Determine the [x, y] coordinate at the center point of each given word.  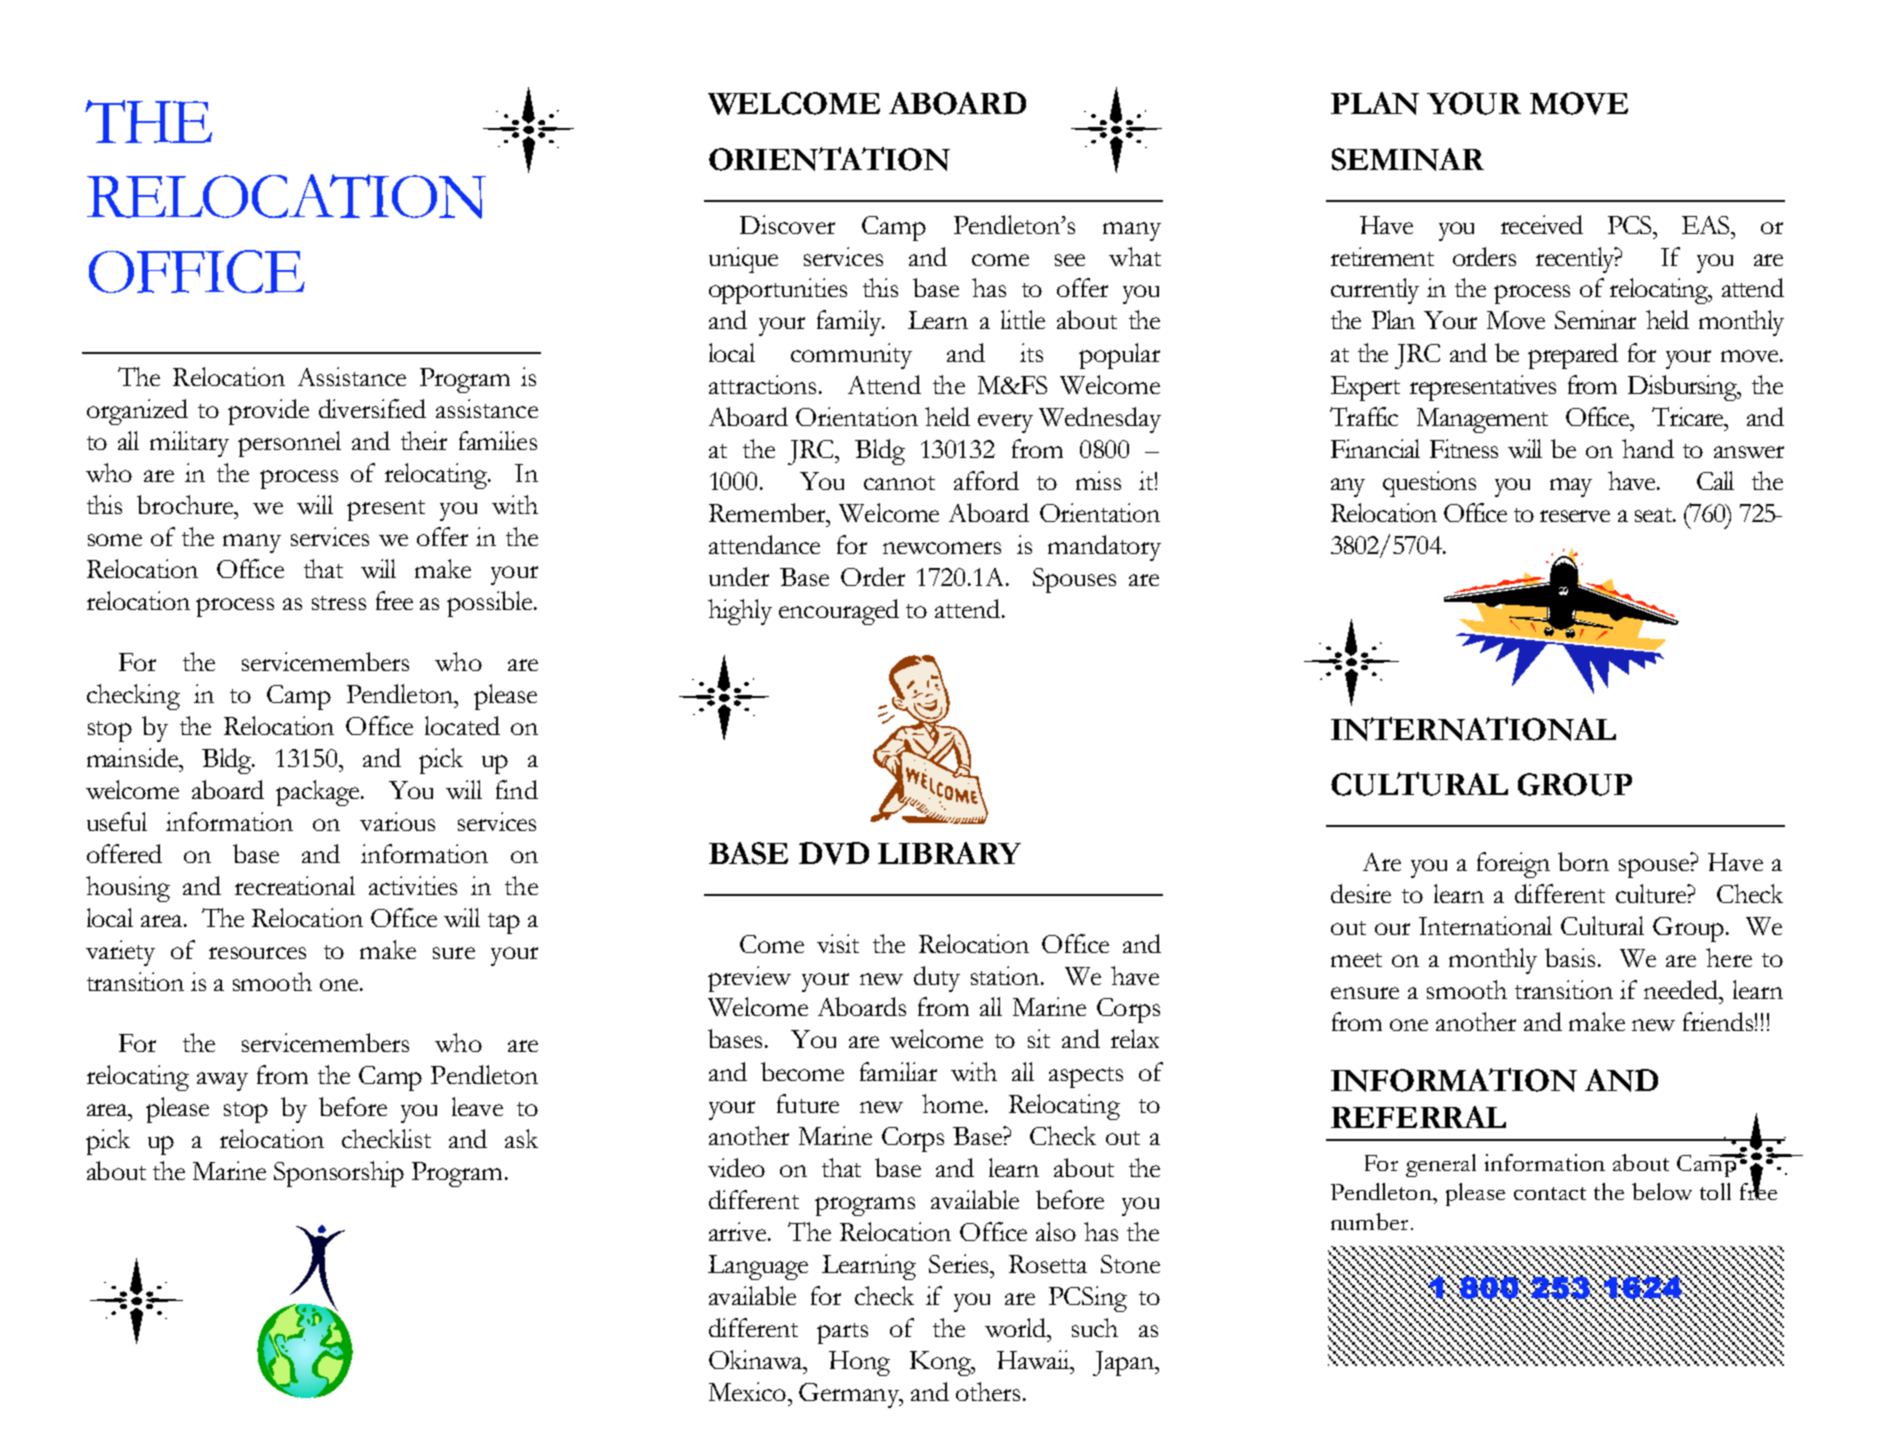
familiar [898, 1071]
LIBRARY [949, 853]
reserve [1575, 516]
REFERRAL [1418, 1117]
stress [339, 603]
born [1583, 861]
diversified [372, 408]
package [319, 793]
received [1542, 224]
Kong [942, 1363]
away [222, 1081]
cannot [899, 483]
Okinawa [757, 1359]
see [1070, 260]
